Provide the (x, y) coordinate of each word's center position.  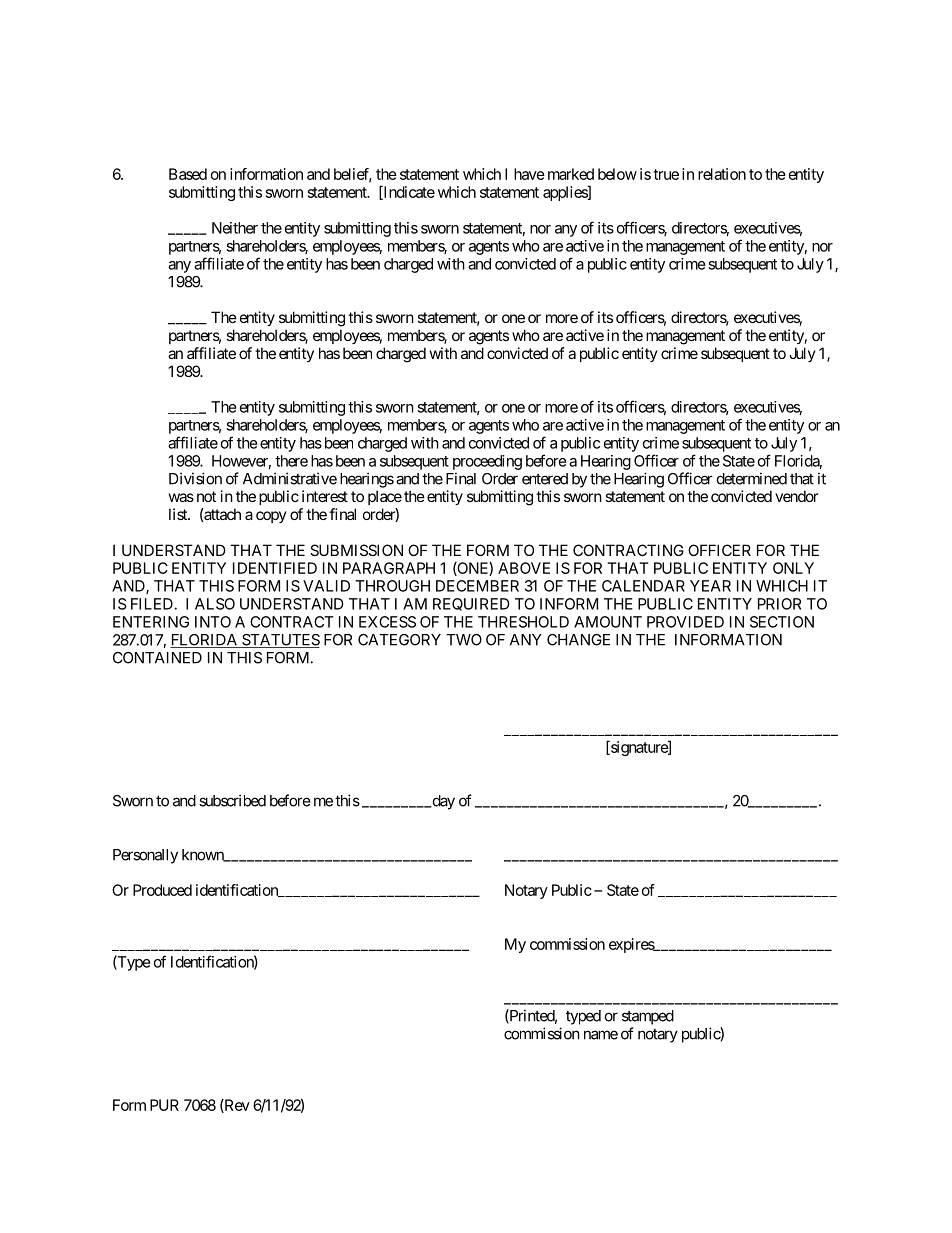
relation (722, 174)
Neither (235, 228)
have (529, 174)
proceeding (487, 462)
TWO (464, 640)
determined (752, 478)
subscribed (232, 800)
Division (195, 478)
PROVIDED (685, 622)
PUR (164, 1105)
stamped (648, 1017)
